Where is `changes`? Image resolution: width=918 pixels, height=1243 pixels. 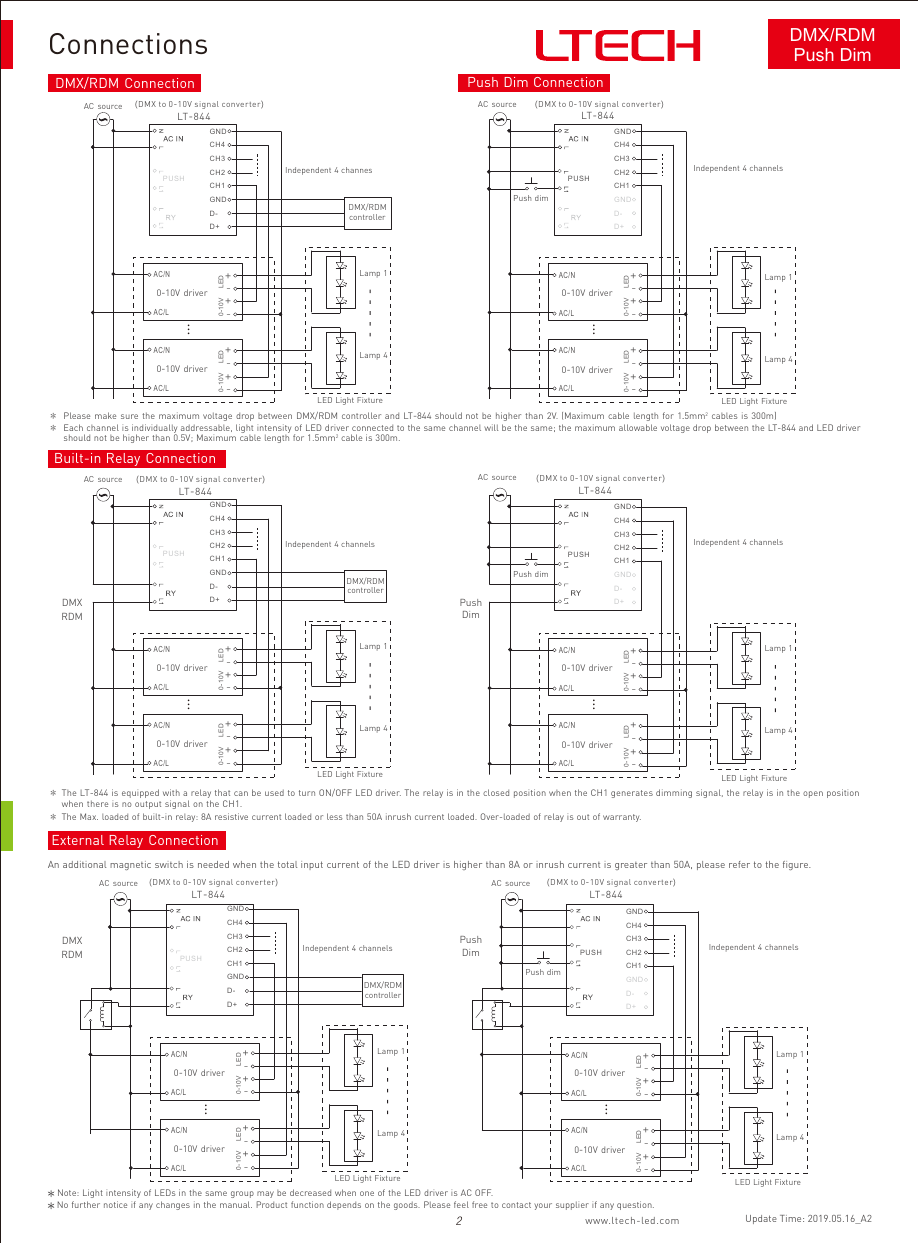
changes is located at coordinates (173, 1205).
